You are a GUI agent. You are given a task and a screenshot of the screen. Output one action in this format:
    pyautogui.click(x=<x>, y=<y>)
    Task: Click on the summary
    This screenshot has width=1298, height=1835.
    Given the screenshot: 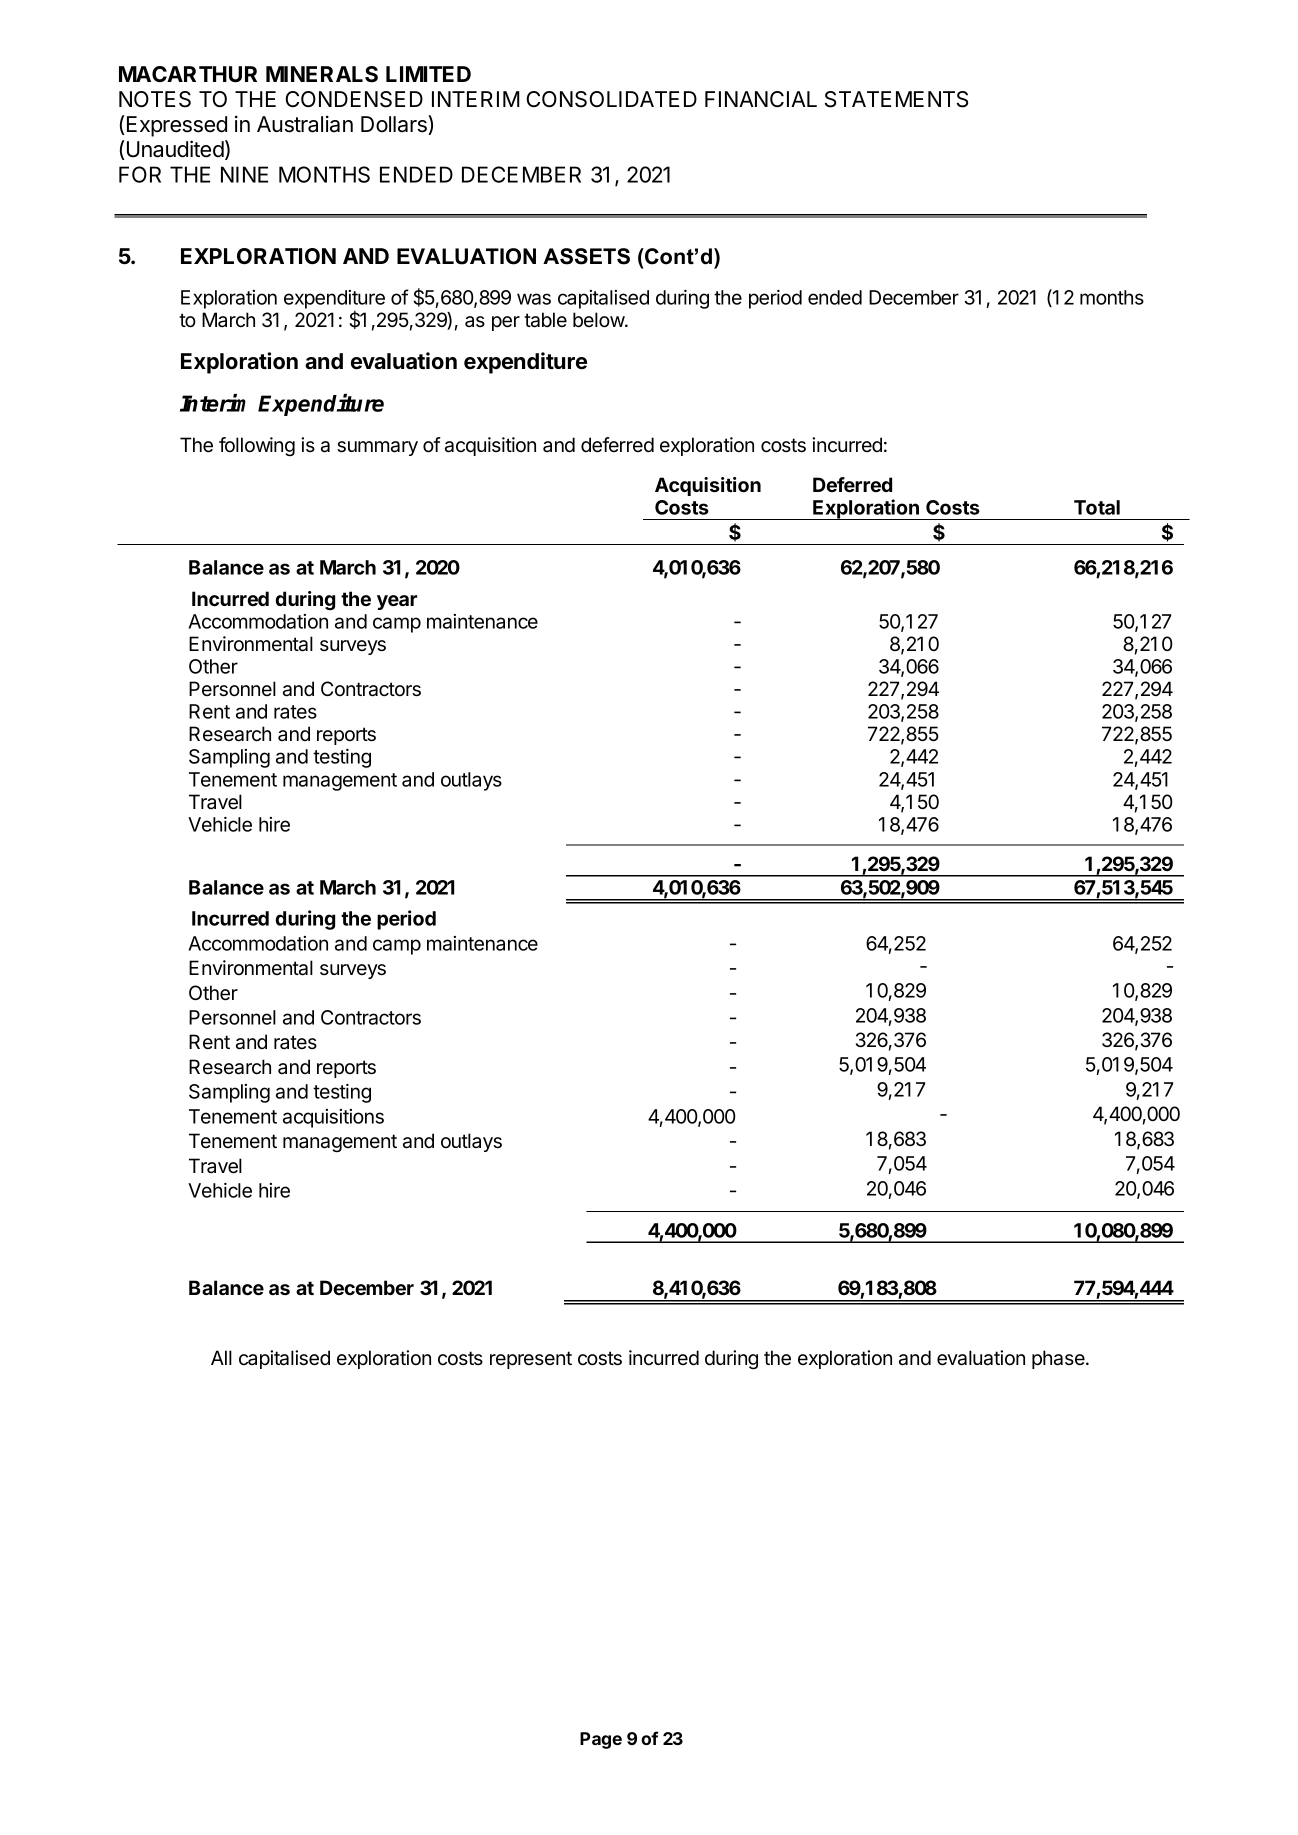 What is the action you would take?
    pyautogui.click(x=377, y=448)
